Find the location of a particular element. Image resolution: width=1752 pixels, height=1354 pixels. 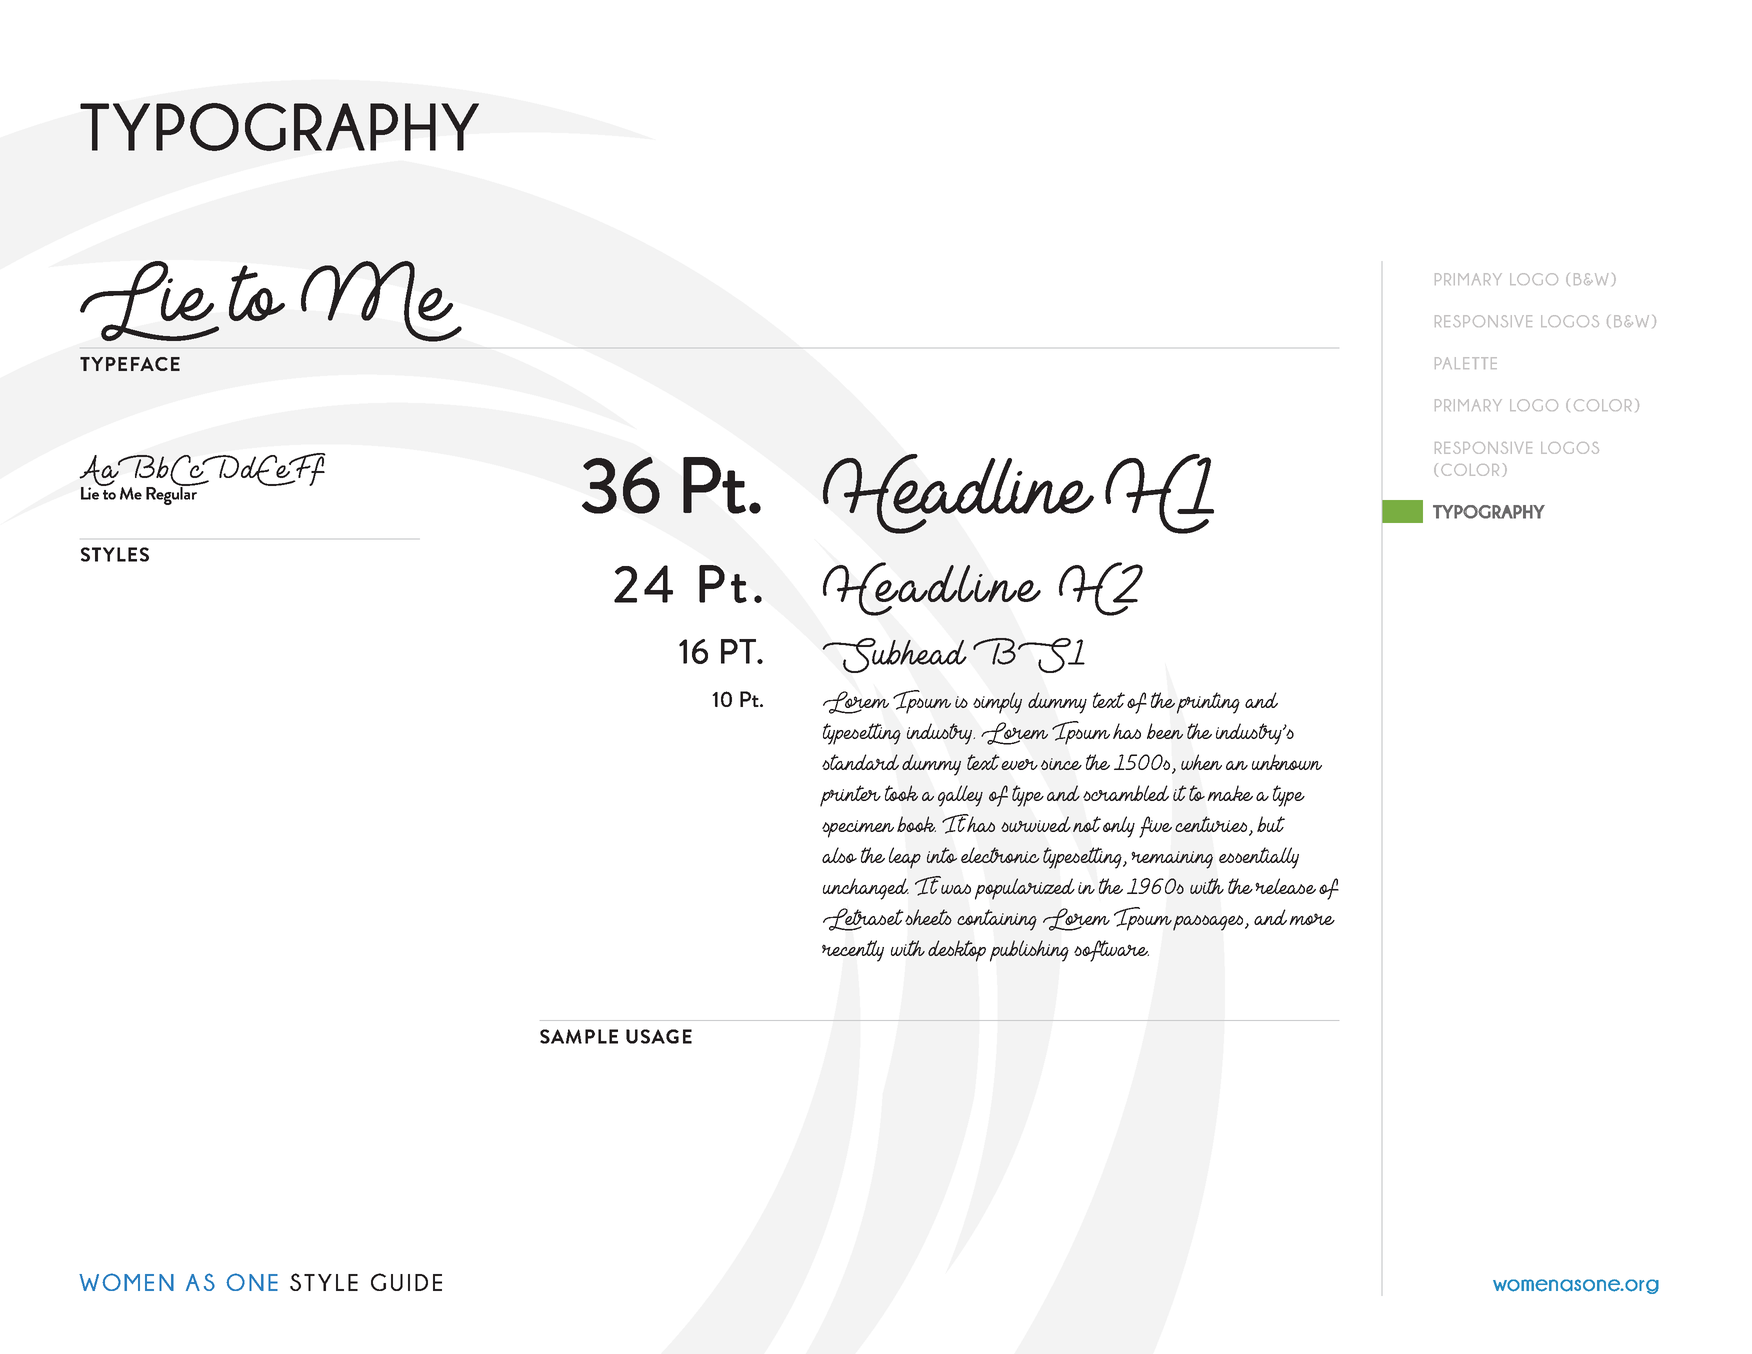

printer is located at coordinates (850, 796).
